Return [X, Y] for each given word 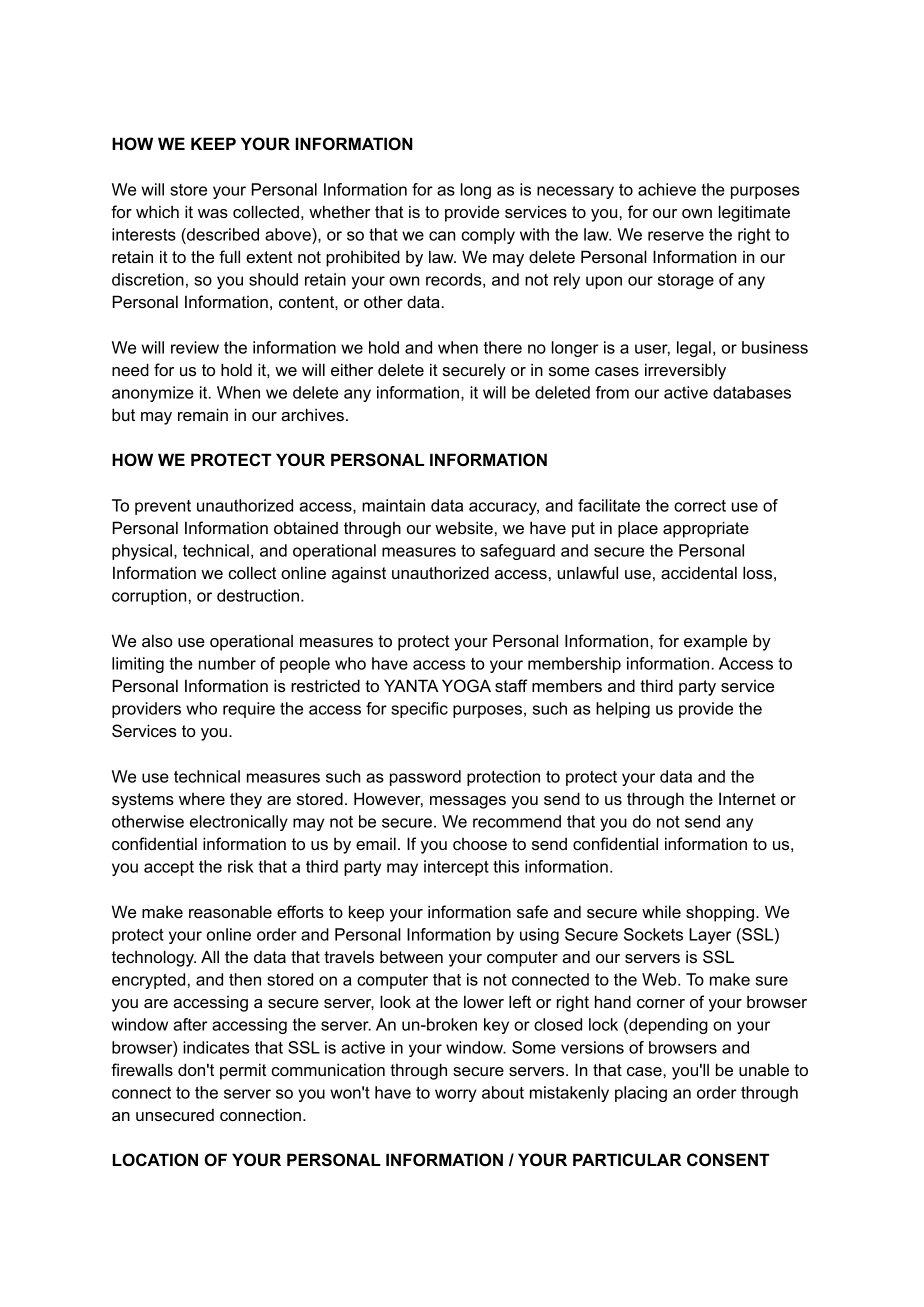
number [227, 663]
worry [455, 1095]
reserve [676, 236]
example [715, 642]
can [442, 236]
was [213, 213]
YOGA [466, 686]
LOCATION [155, 1160]
